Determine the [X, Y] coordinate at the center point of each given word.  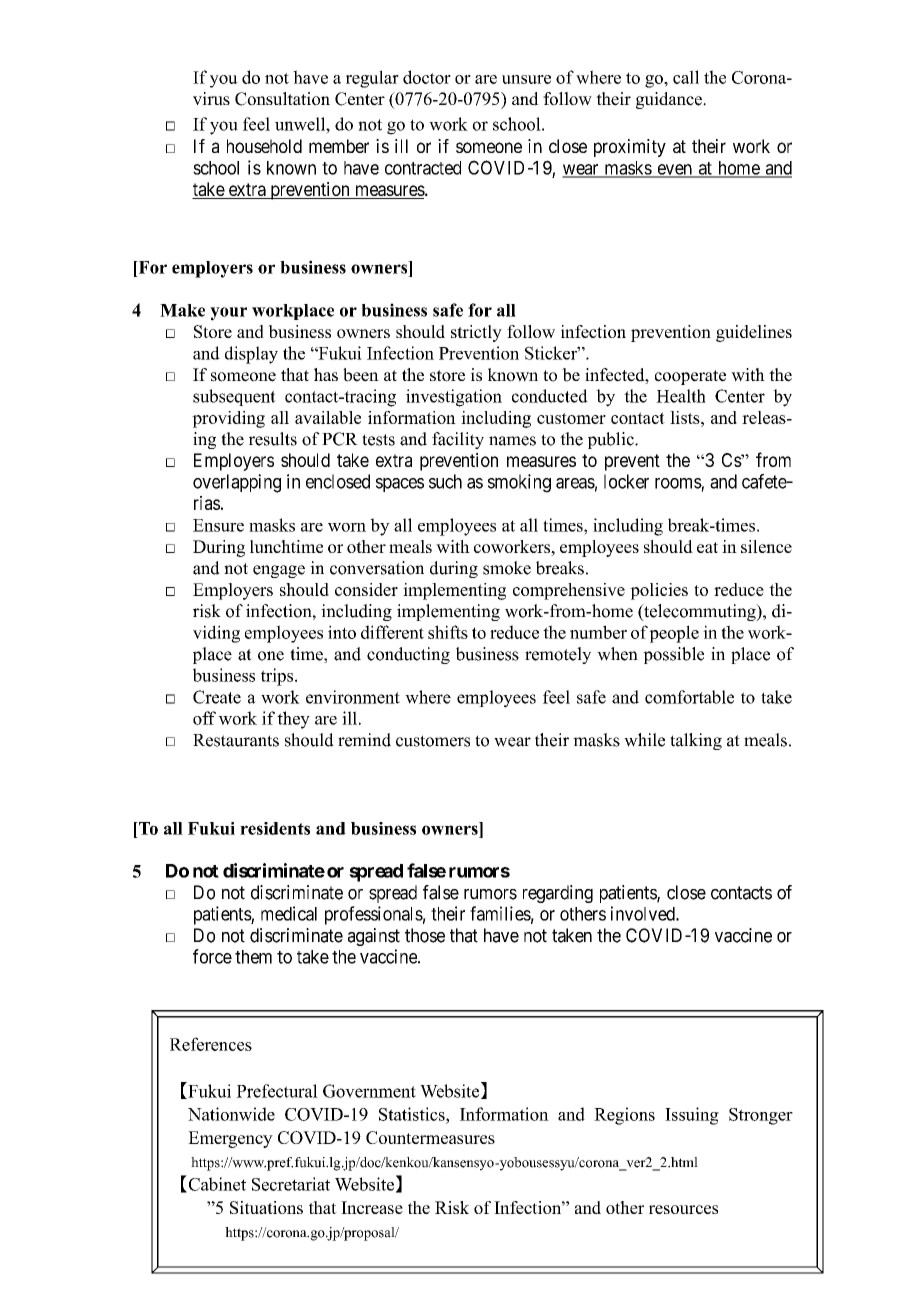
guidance [670, 100]
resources [683, 1209]
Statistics [413, 1114]
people [674, 634]
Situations [266, 1207]
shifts [448, 632]
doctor [427, 77]
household [264, 146]
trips [278, 677]
